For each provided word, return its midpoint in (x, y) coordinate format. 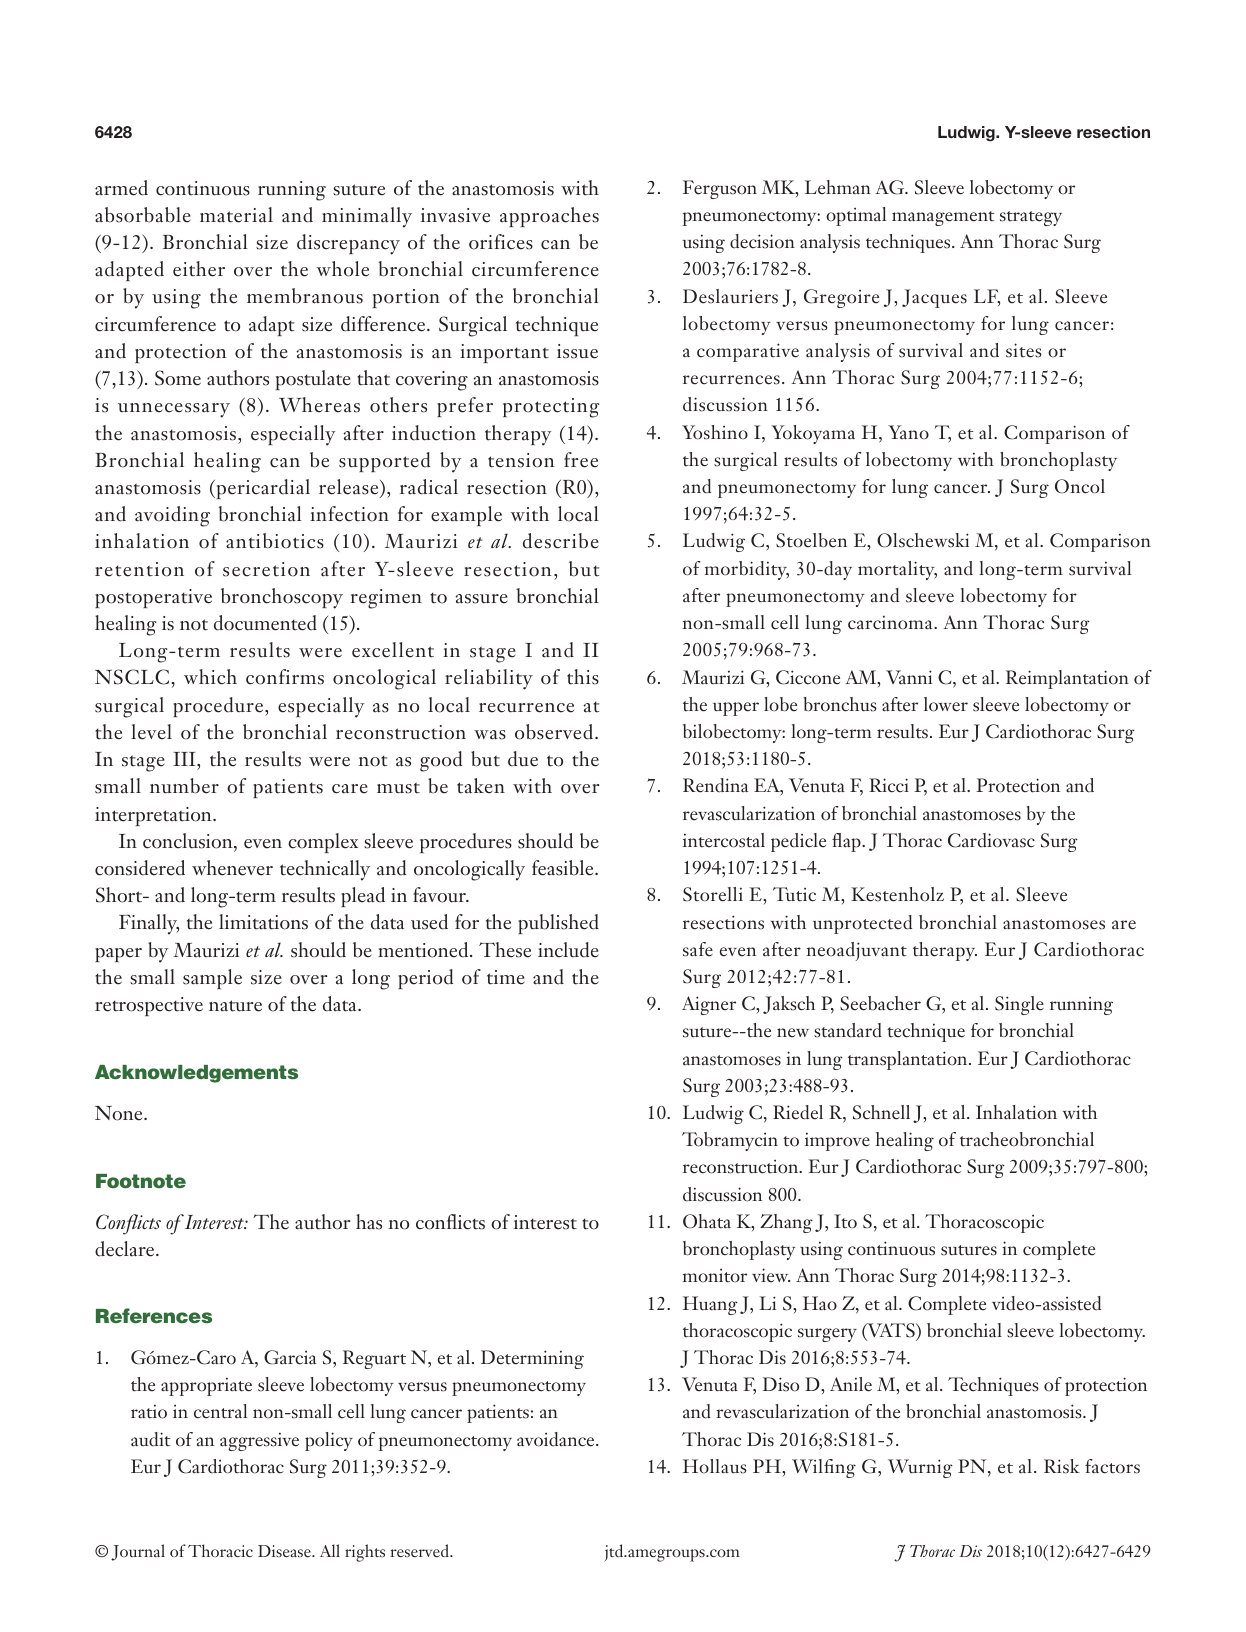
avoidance (557, 1439)
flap (847, 842)
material (236, 215)
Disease (285, 1551)
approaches (549, 217)
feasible (564, 868)
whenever (232, 868)
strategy (1031, 218)
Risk (1062, 1466)
